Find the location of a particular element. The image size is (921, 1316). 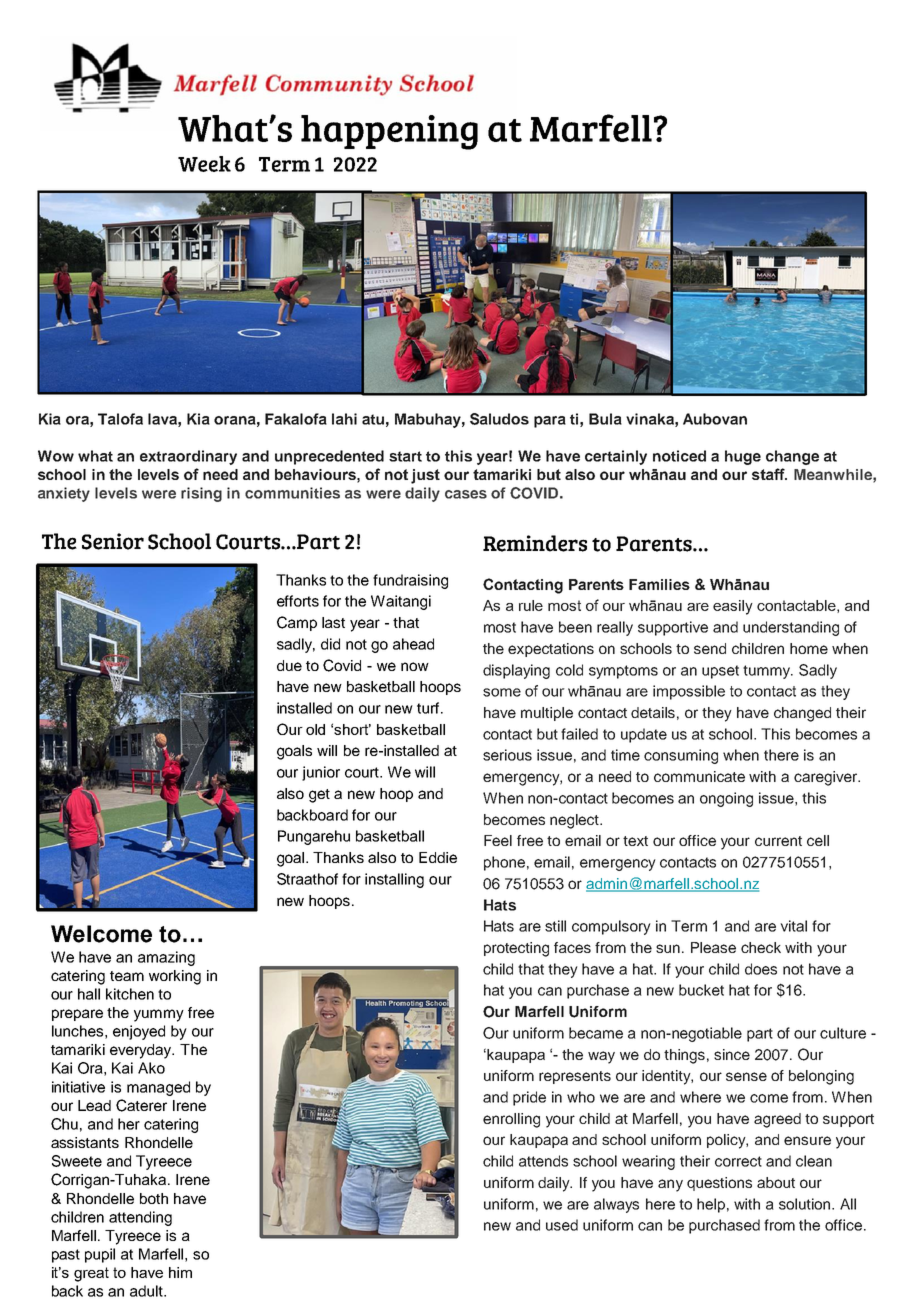

Week is located at coordinates (204, 164).
